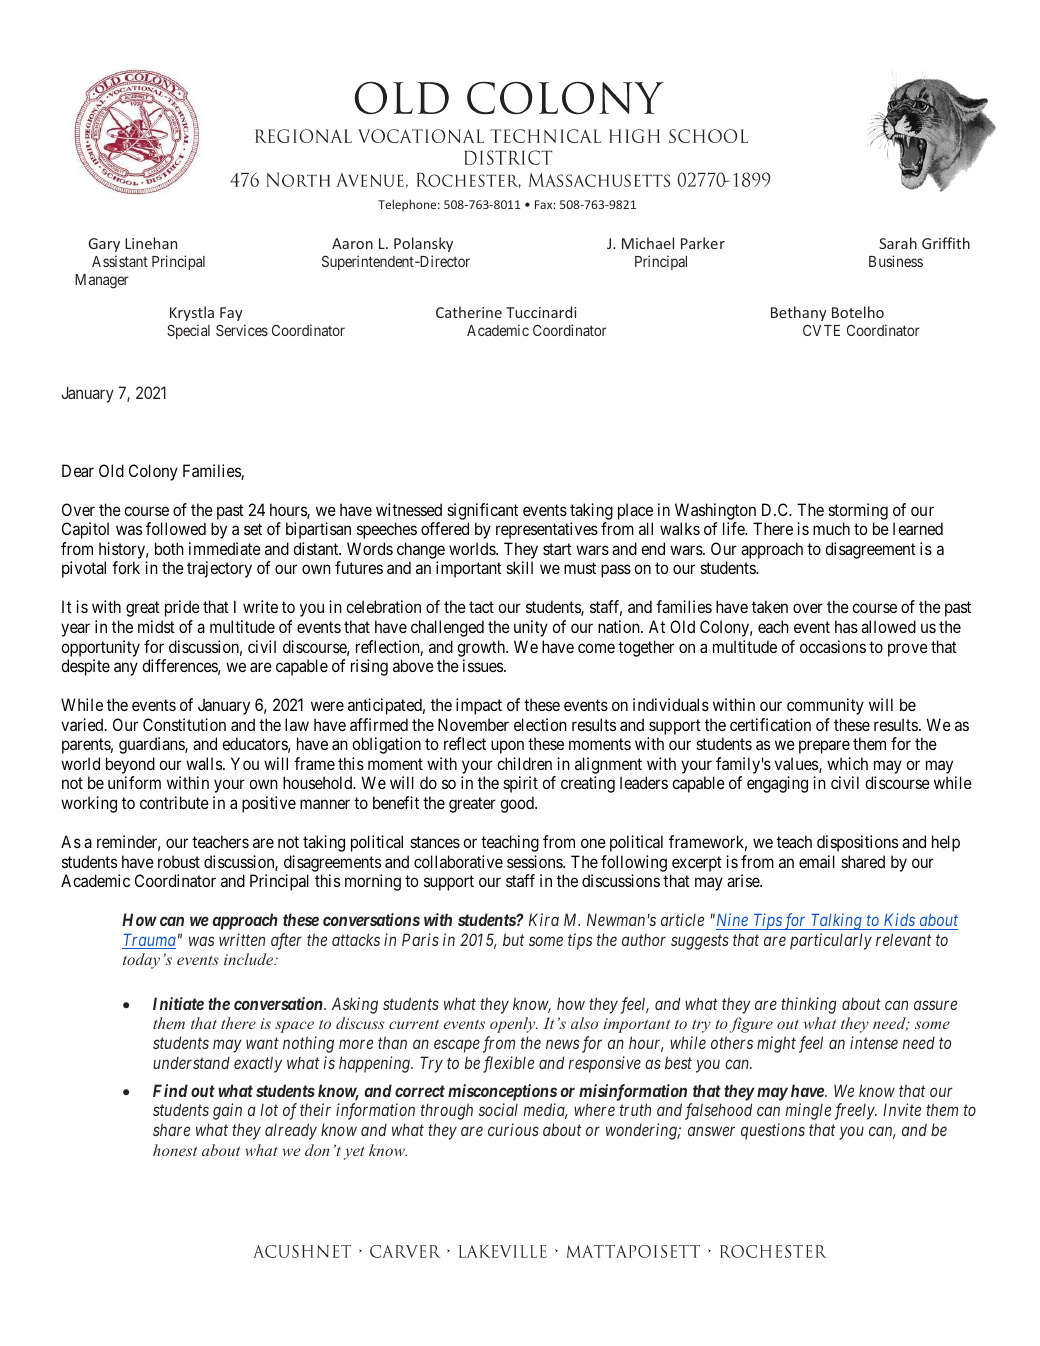  Describe the element at coordinates (770, 724) in the screenshot. I see `certification` at that location.
